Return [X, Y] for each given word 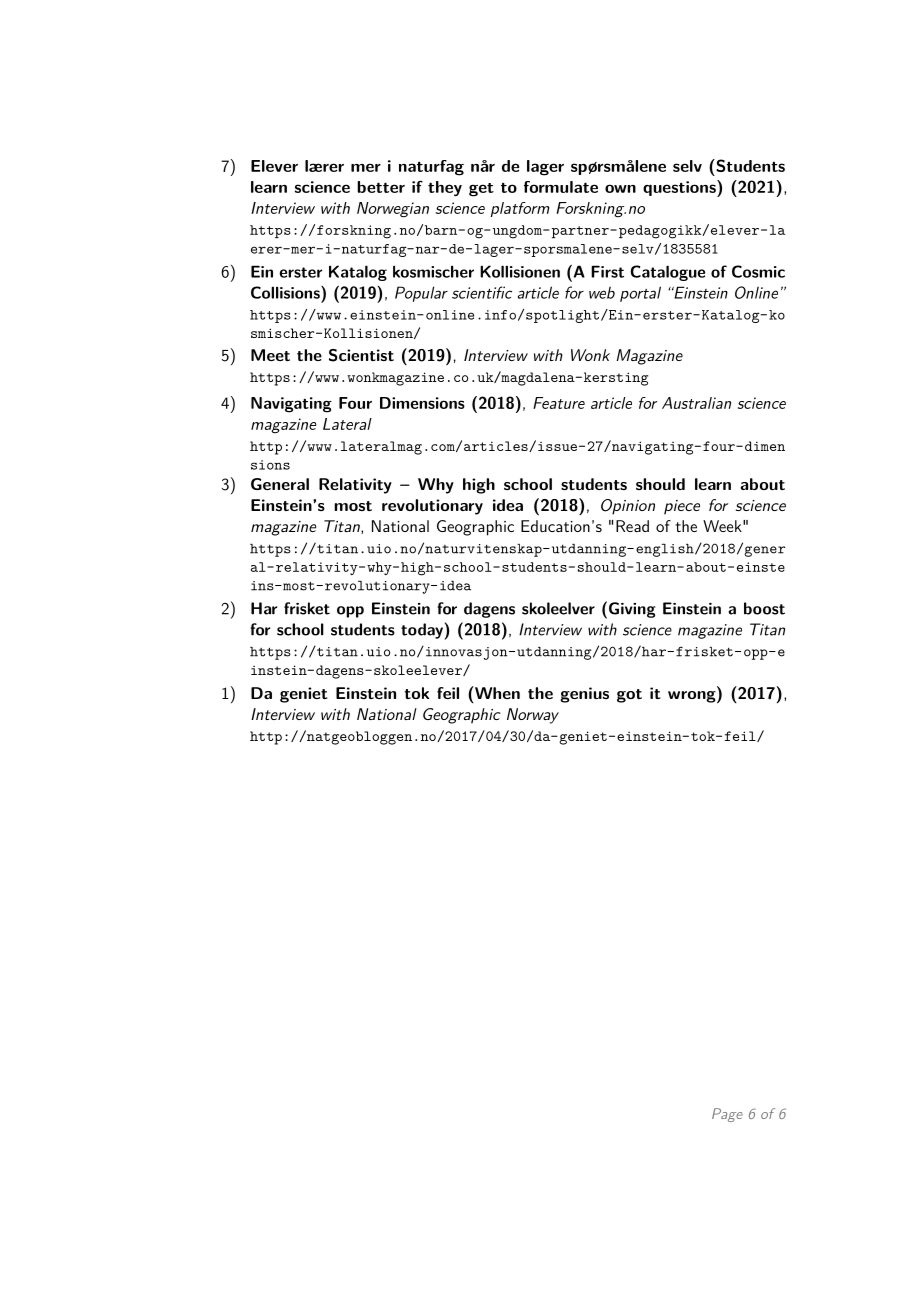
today [422, 631]
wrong [693, 697]
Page [727, 1115]
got [629, 696]
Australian [696, 403]
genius [584, 695]
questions [680, 188]
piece [682, 507]
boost [764, 608]
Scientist [361, 355]
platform [520, 209]
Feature [559, 403]
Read [632, 526]
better [381, 187]
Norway [533, 716]
